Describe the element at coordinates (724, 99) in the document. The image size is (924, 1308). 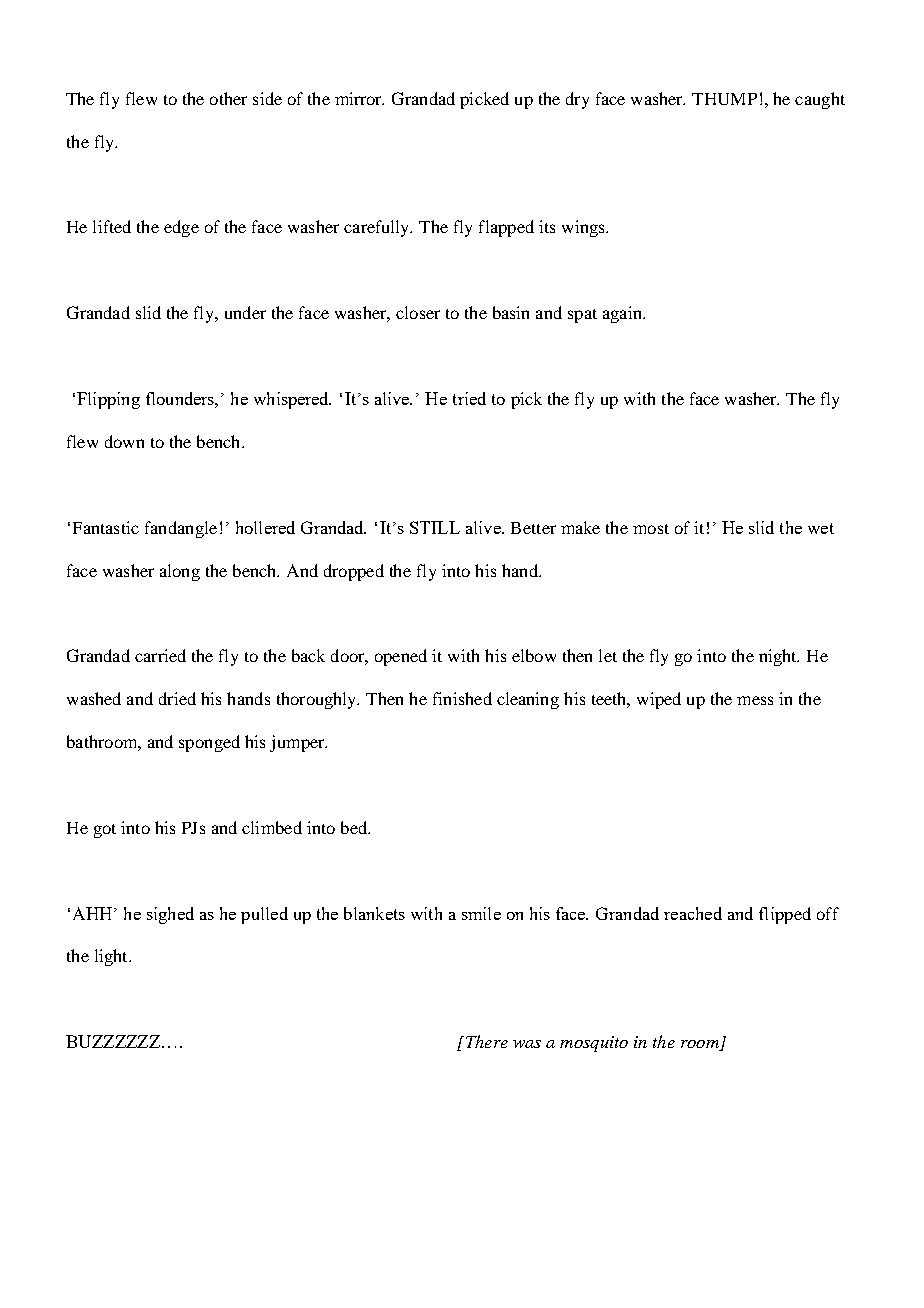
I see `THUMP` at that location.
